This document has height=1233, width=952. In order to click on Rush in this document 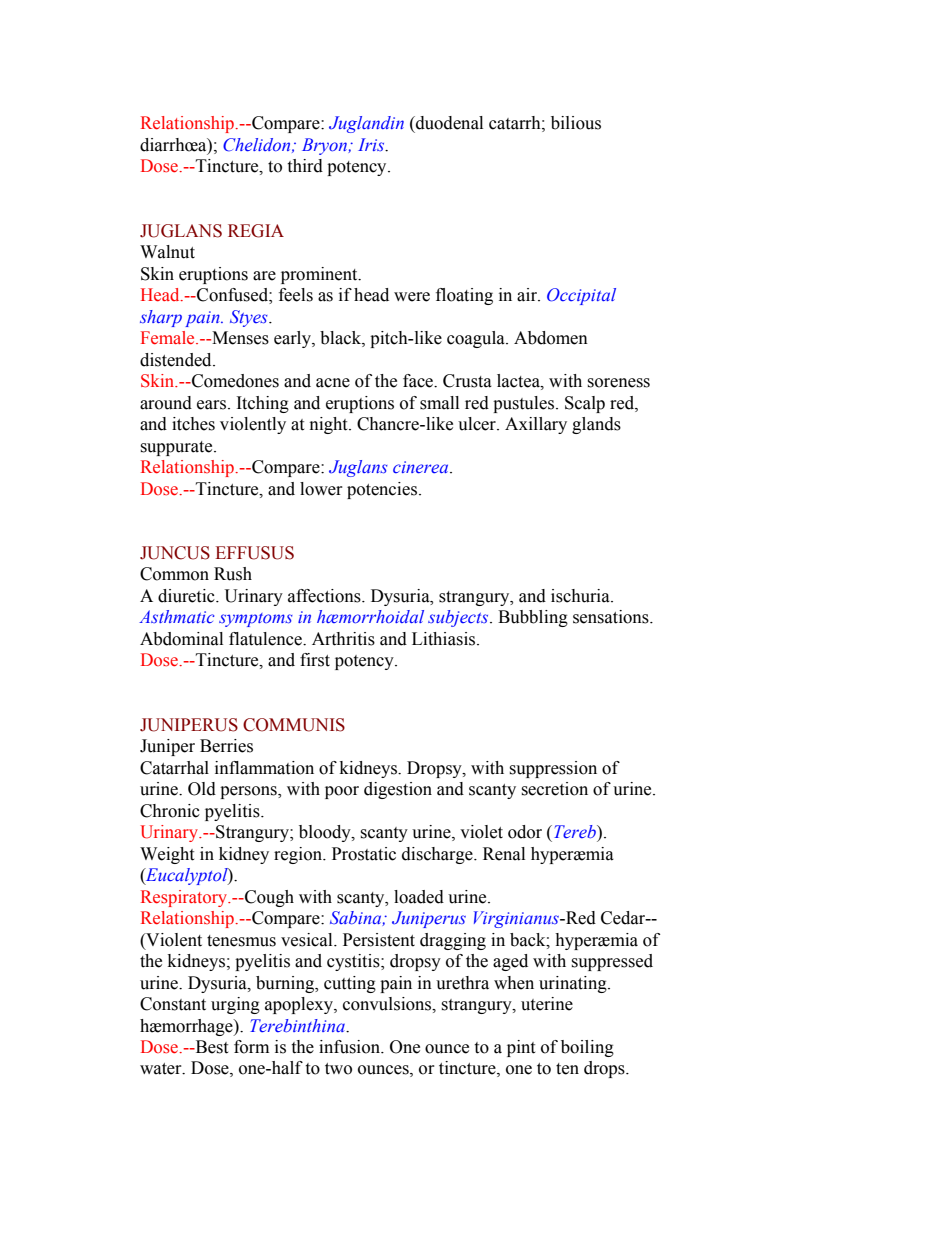, I will do `click(233, 574)`.
